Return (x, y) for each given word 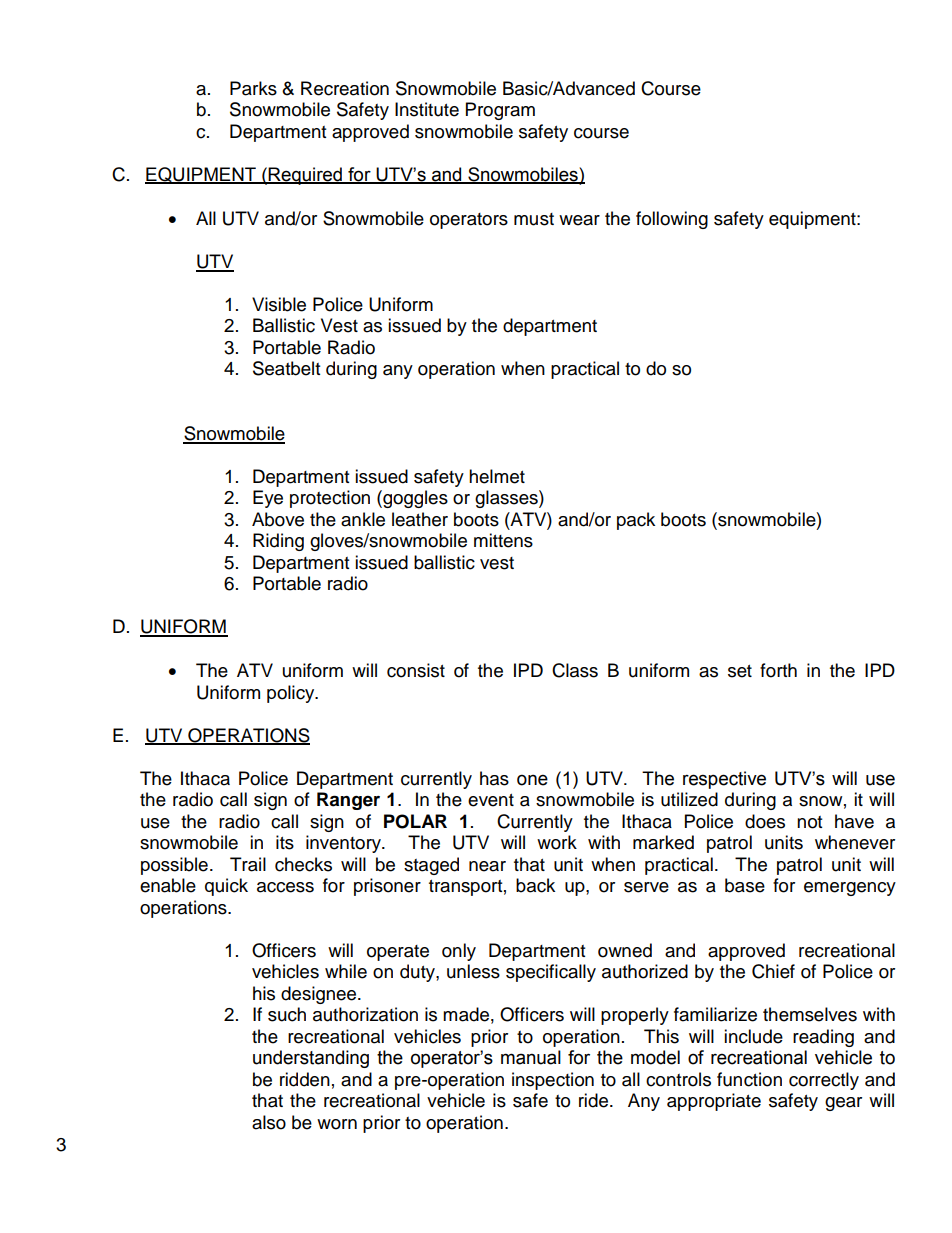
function (749, 1079)
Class (575, 670)
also (269, 1122)
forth (778, 670)
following (672, 220)
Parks (253, 88)
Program (500, 111)
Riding (278, 542)
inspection (553, 1081)
